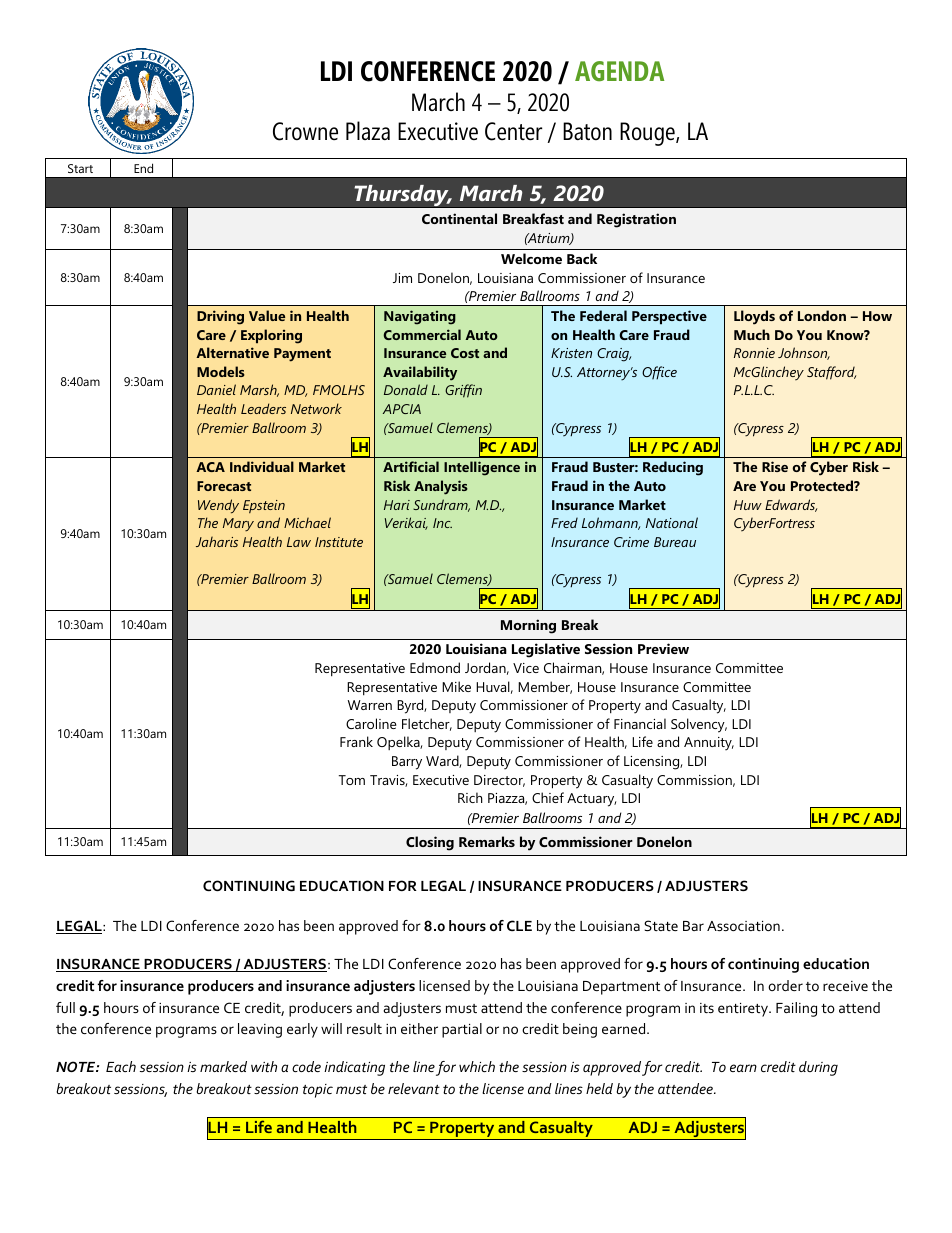 Image resolution: width=952 pixels, height=1233 pixels. I want to click on Remarks, so click(487, 841).
